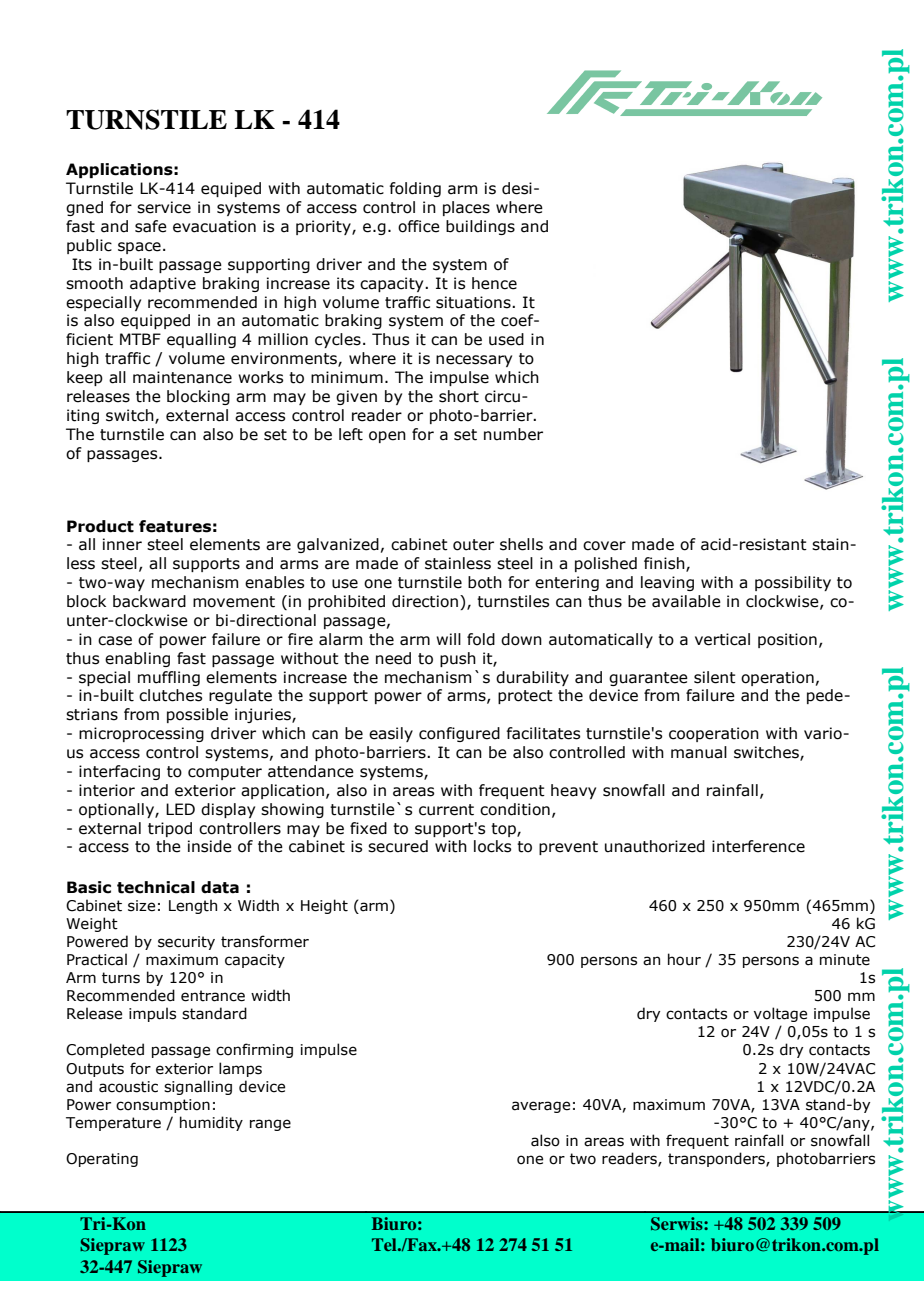 The image size is (924, 1308). Describe the element at coordinates (169, 678) in the image. I see `muffling` at that location.
